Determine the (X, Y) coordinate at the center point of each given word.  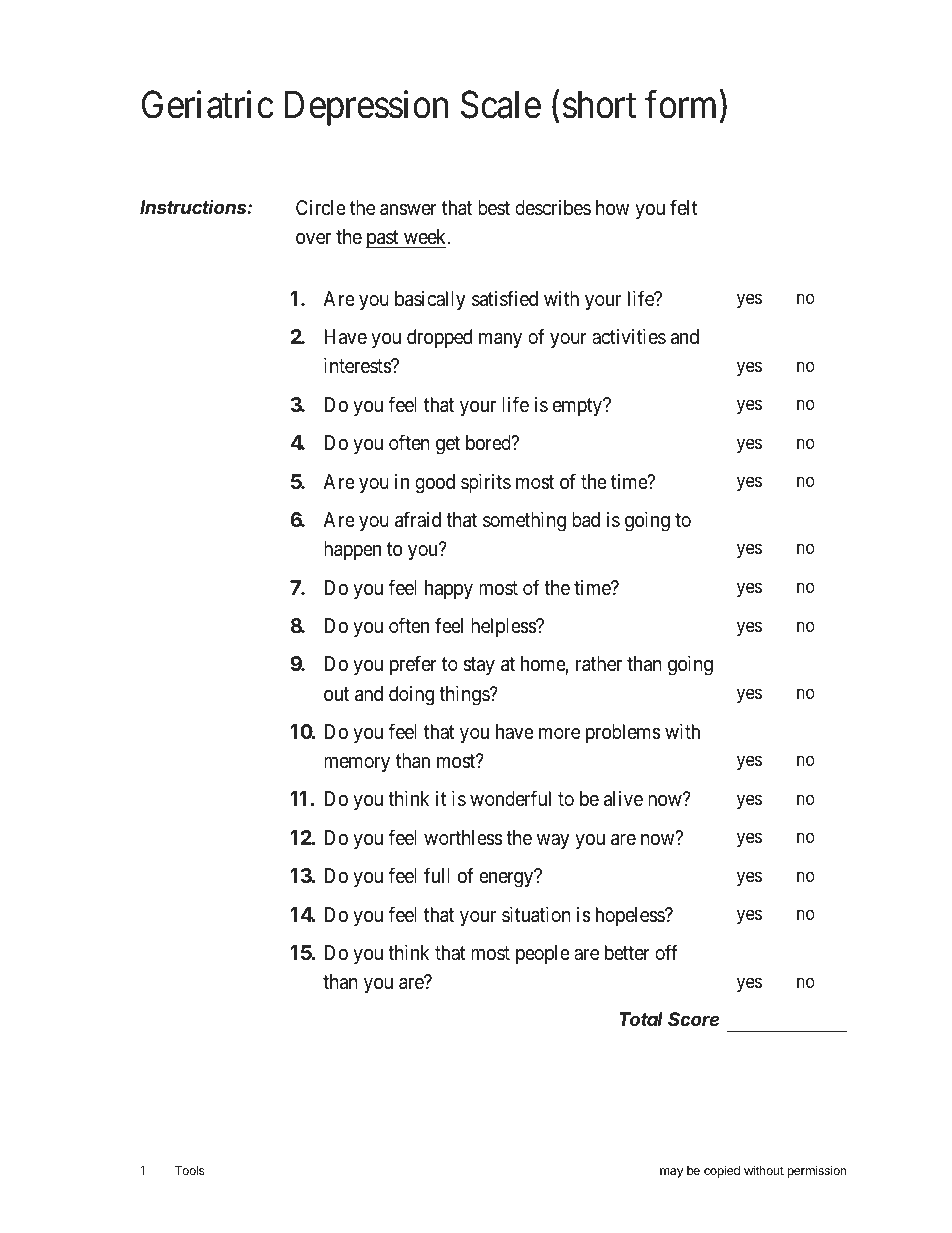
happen (352, 550)
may (671, 1173)
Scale (501, 105)
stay (479, 666)
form (683, 106)
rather (599, 664)
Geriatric (207, 105)
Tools (190, 1170)
